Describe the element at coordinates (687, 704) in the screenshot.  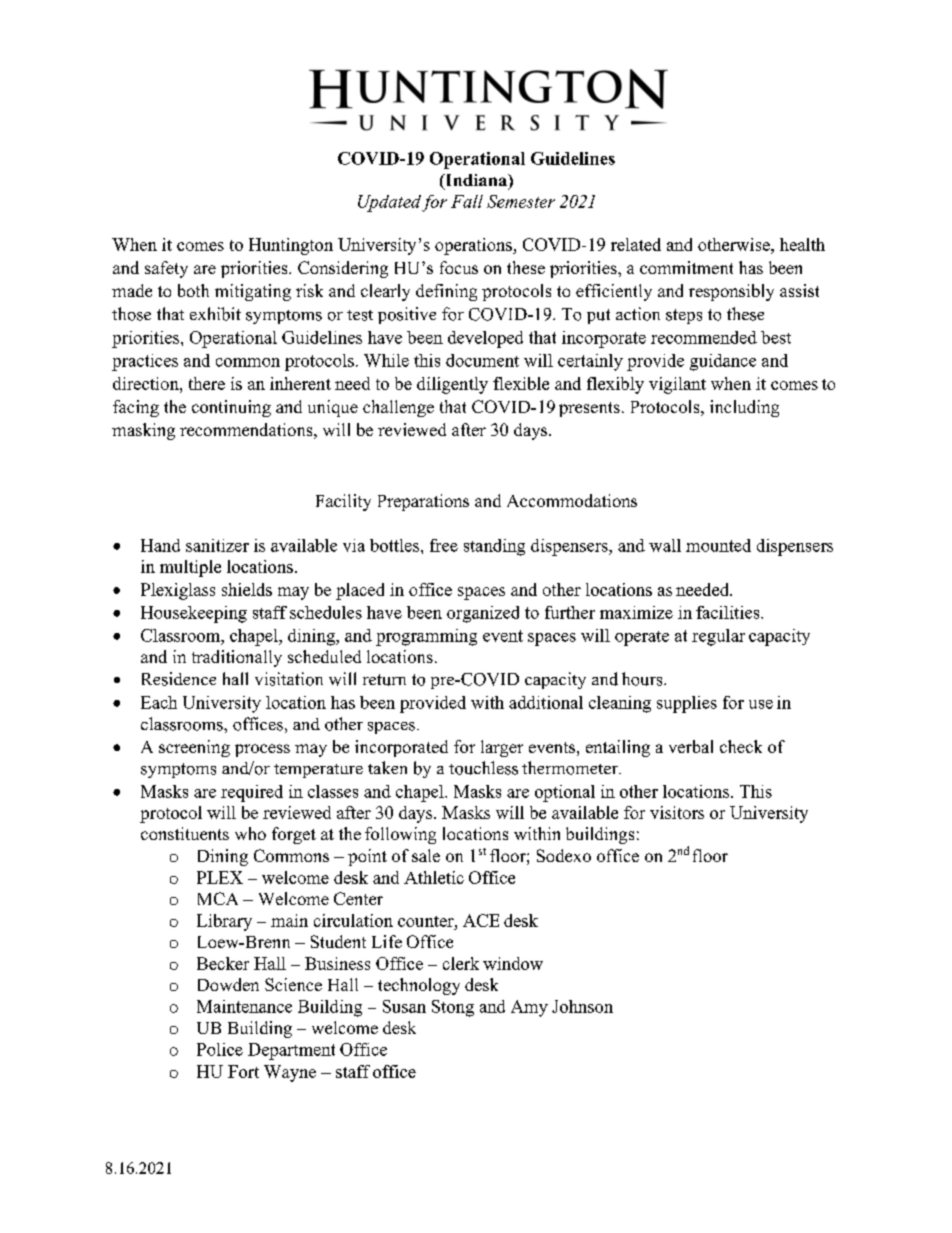
I see `supplies` at that location.
